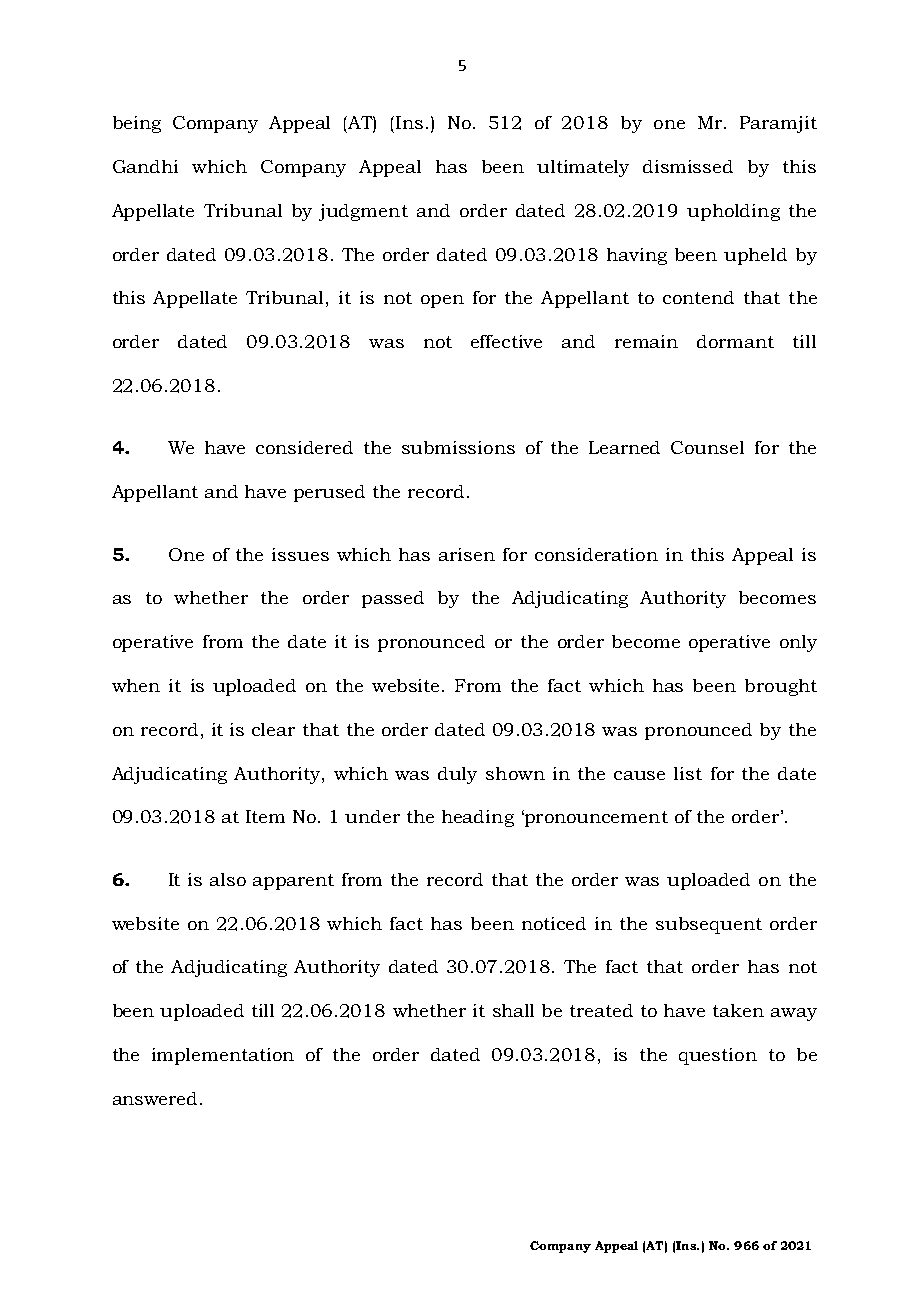 This page has width=924, height=1308. I want to click on only, so click(798, 643).
